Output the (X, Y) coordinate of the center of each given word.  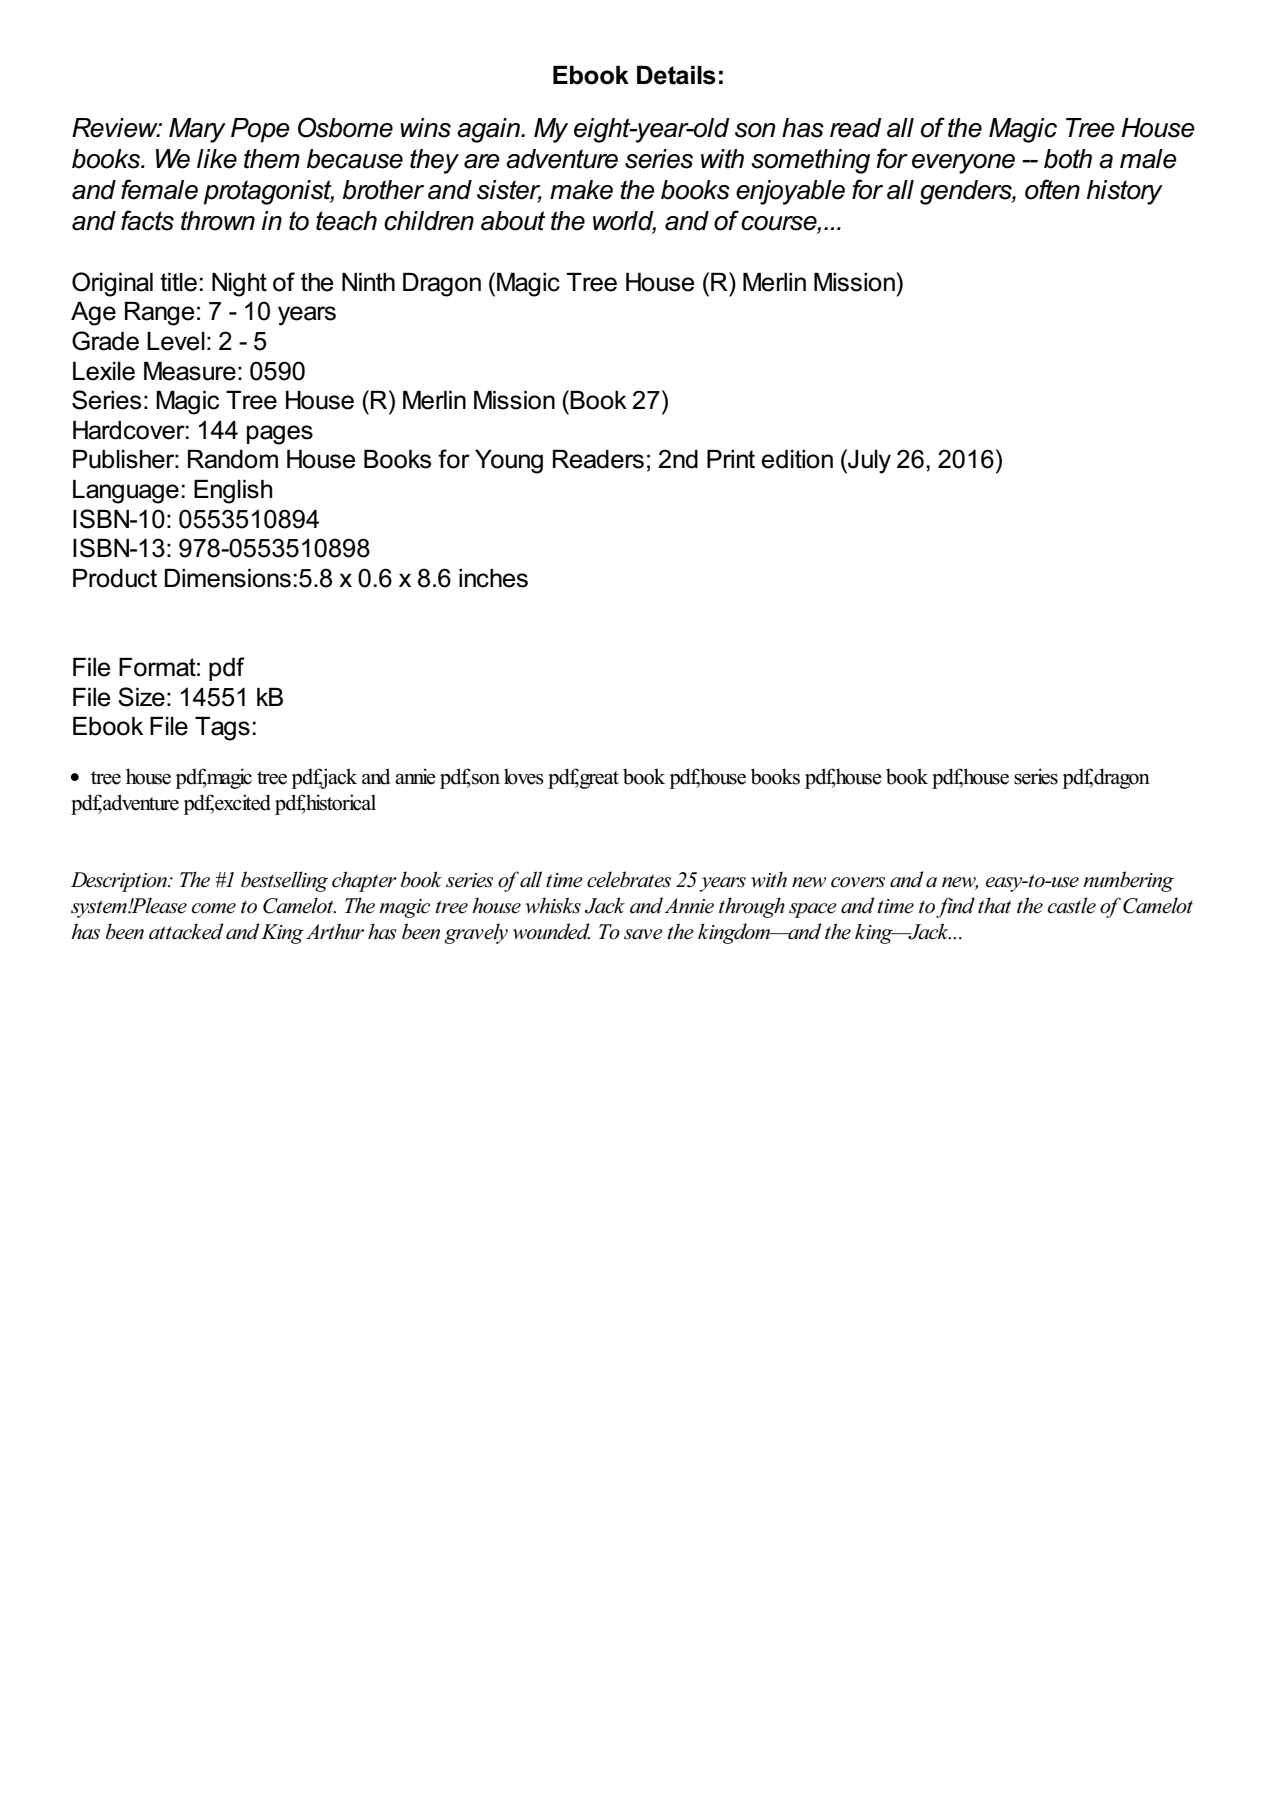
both (1068, 159)
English (233, 492)
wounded (551, 931)
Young (509, 462)
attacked (186, 931)
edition (797, 459)
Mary (197, 130)
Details (676, 75)
